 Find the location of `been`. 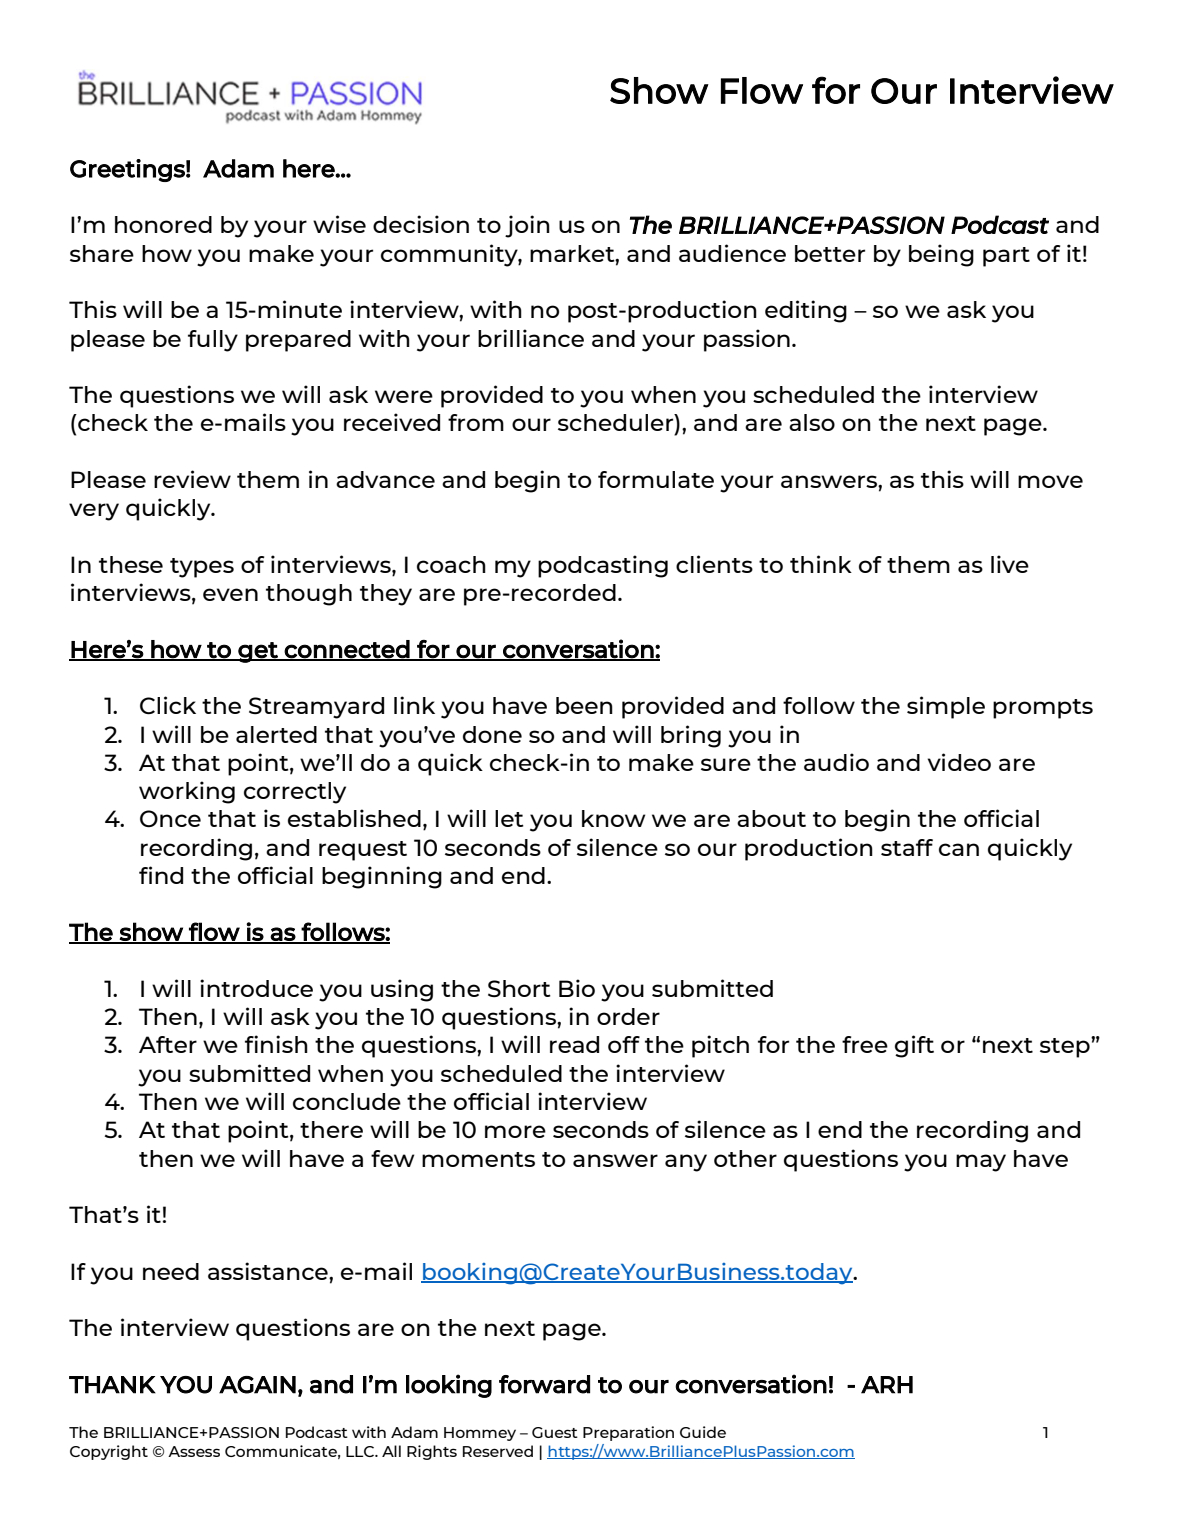

been is located at coordinates (584, 705).
